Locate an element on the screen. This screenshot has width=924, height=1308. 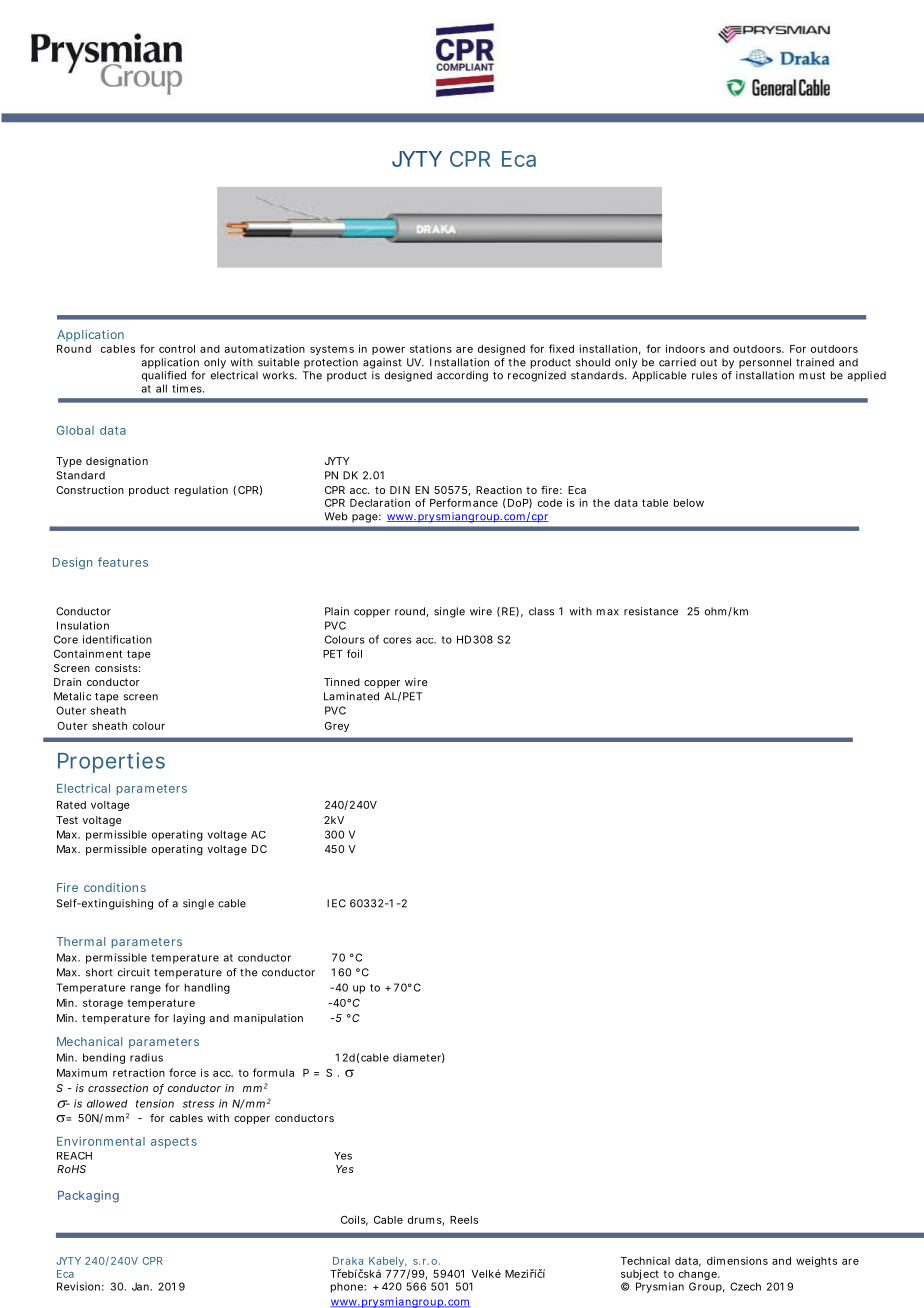
dimensions is located at coordinates (737, 1260).
